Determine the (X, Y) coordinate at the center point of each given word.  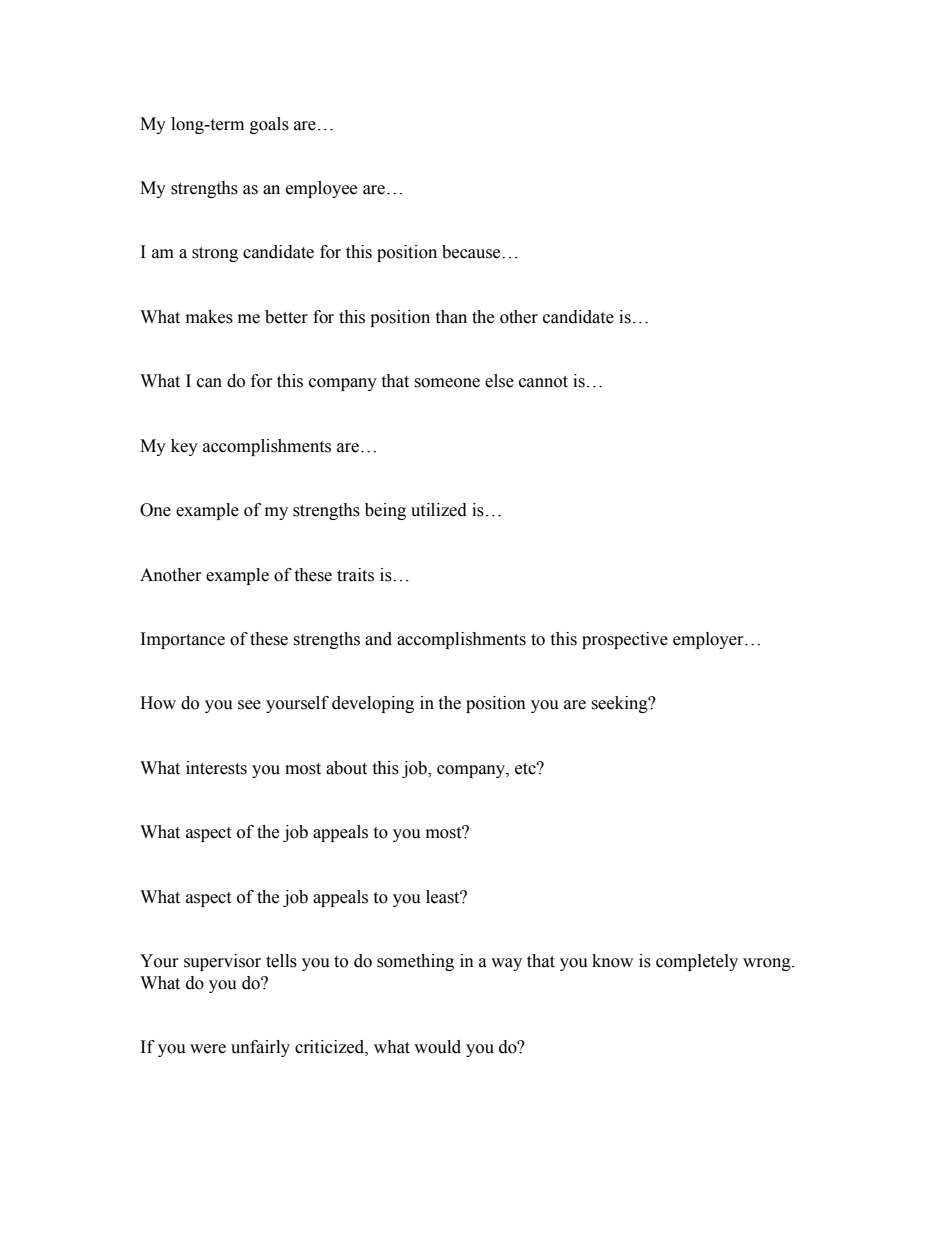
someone (447, 383)
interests (216, 768)
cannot (543, 382)
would (437, 1047)
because (472, 252)
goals (269, 125)
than (451, 317)
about (346, 768)
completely (697, 962)
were (208, 1049)
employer (709, 640)
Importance (183, 640)
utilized (439, 510)
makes (209, 317)
